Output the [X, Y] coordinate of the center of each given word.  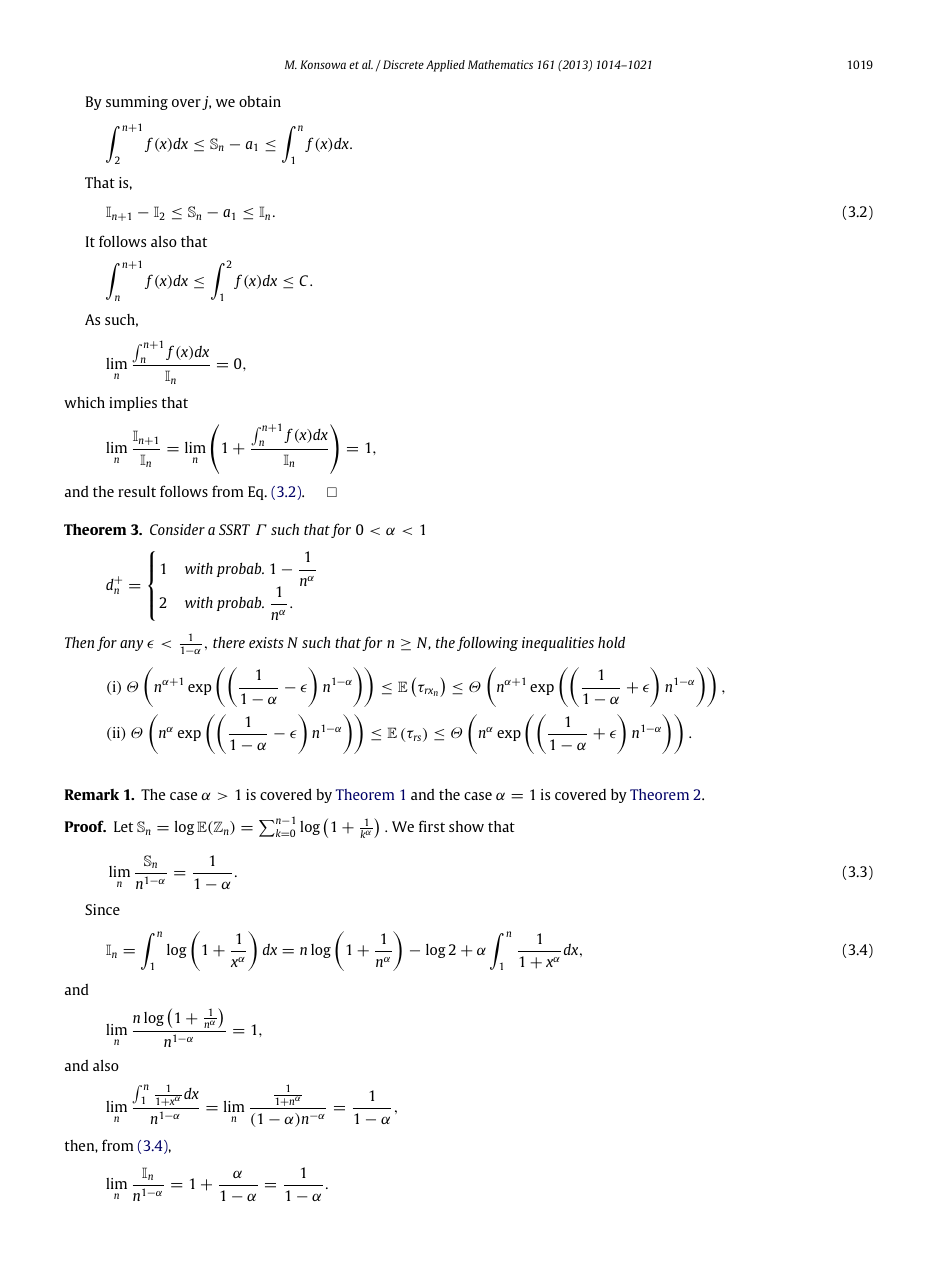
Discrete [403, 64]
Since [102, 909]
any [131, 645]
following [487, 643]
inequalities [558, 643]
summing [137, 103]
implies [133, 404]
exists [266, 642]
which [84, 402]
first [432, 826]
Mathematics [500, 64]
